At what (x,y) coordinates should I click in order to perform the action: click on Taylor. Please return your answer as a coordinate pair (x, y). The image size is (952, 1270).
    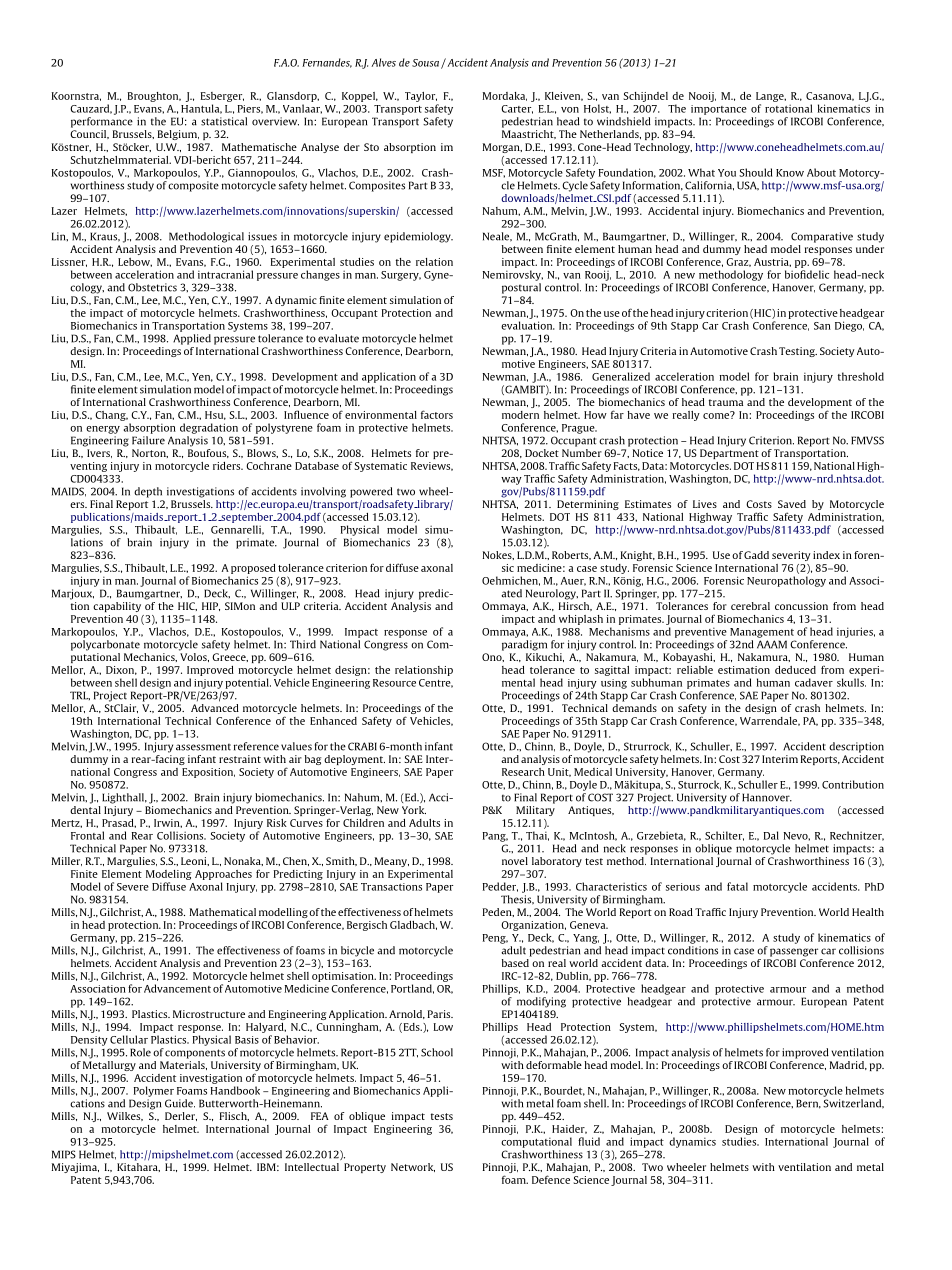
    Looking at the image, I should click on (421, 97).
